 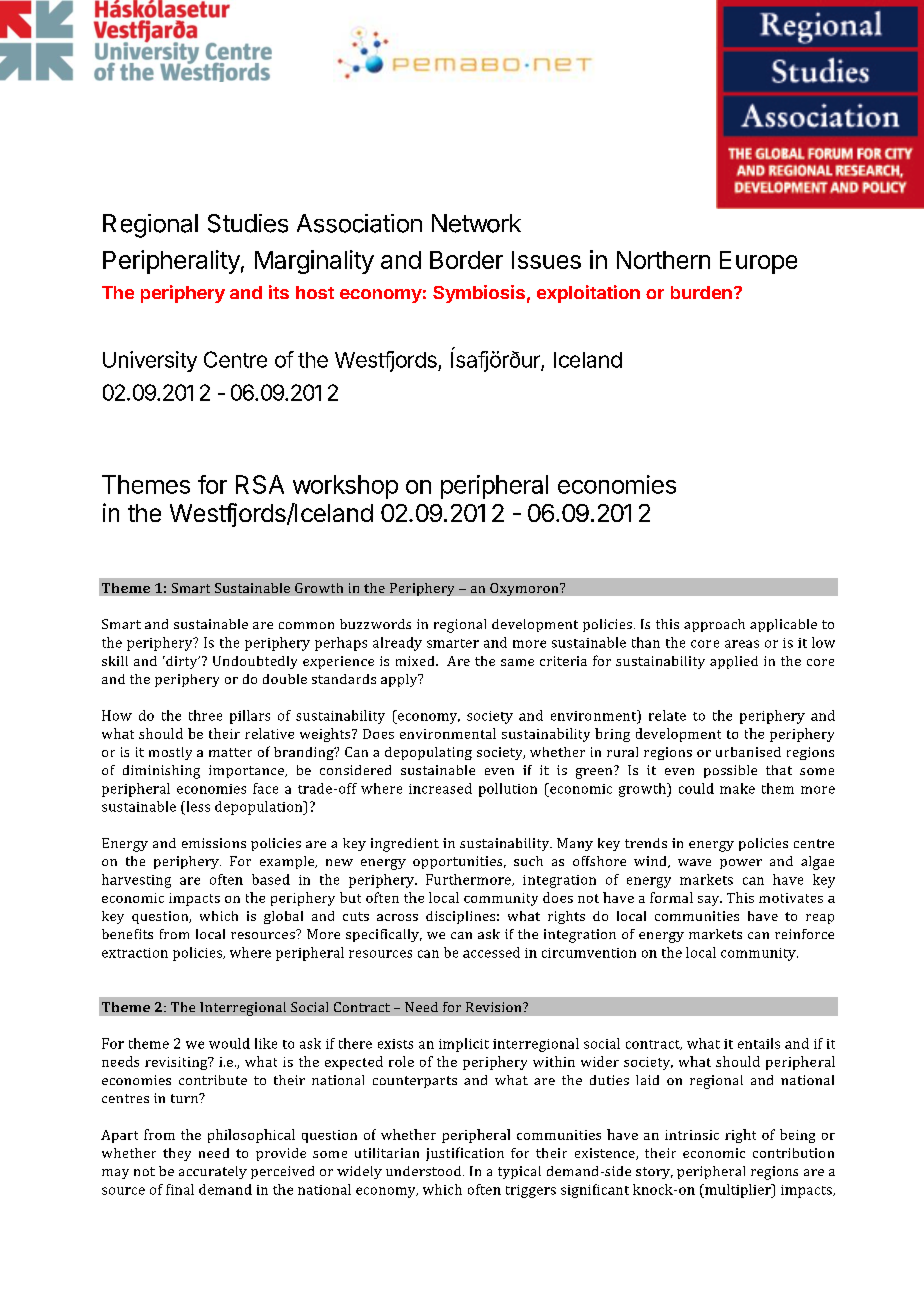 What do you see at coordinates (260, 484) in the document?
I see `RSA` at bounding box center [260, 484].
